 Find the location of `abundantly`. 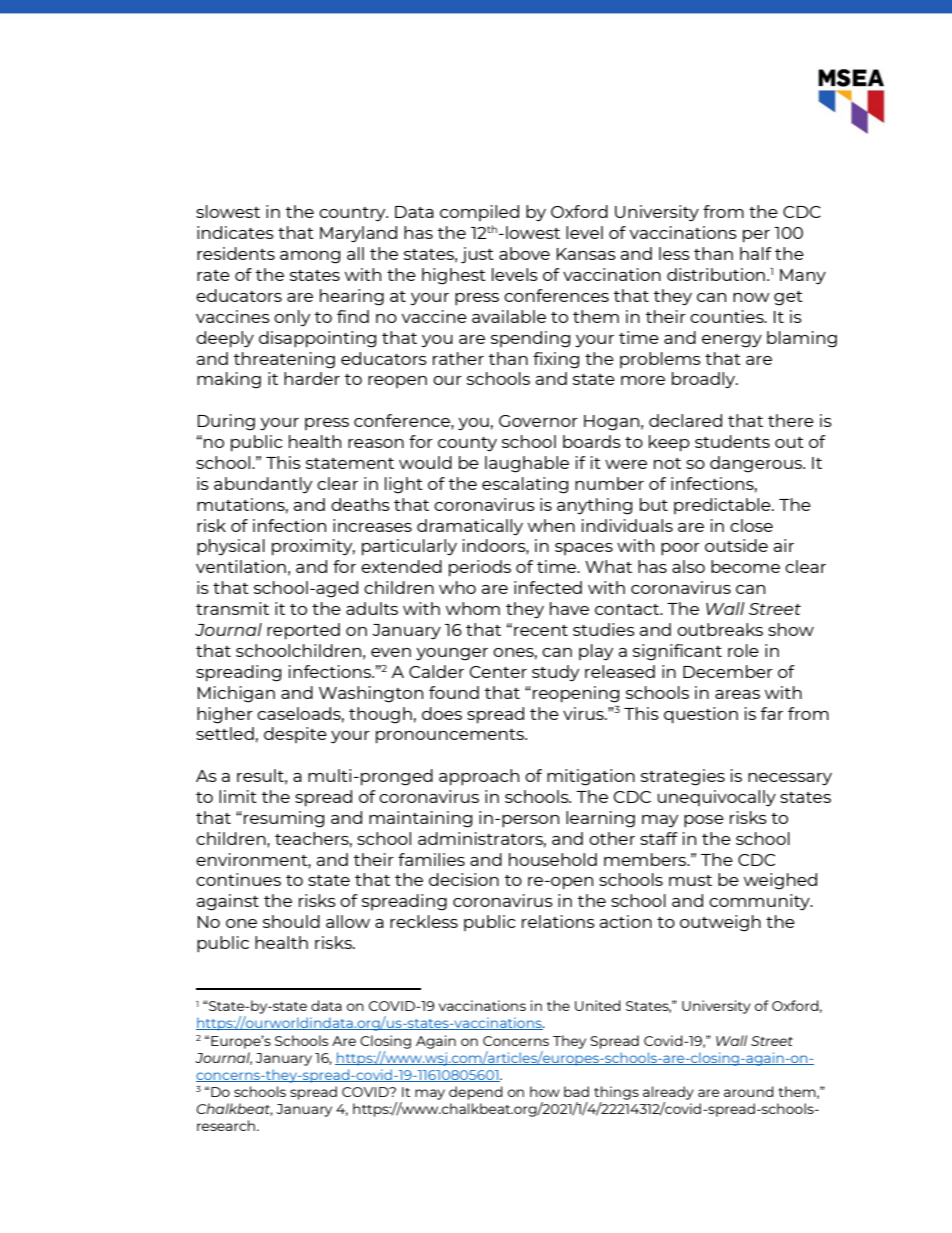

abundantly is located at coordinates (263, 485).
